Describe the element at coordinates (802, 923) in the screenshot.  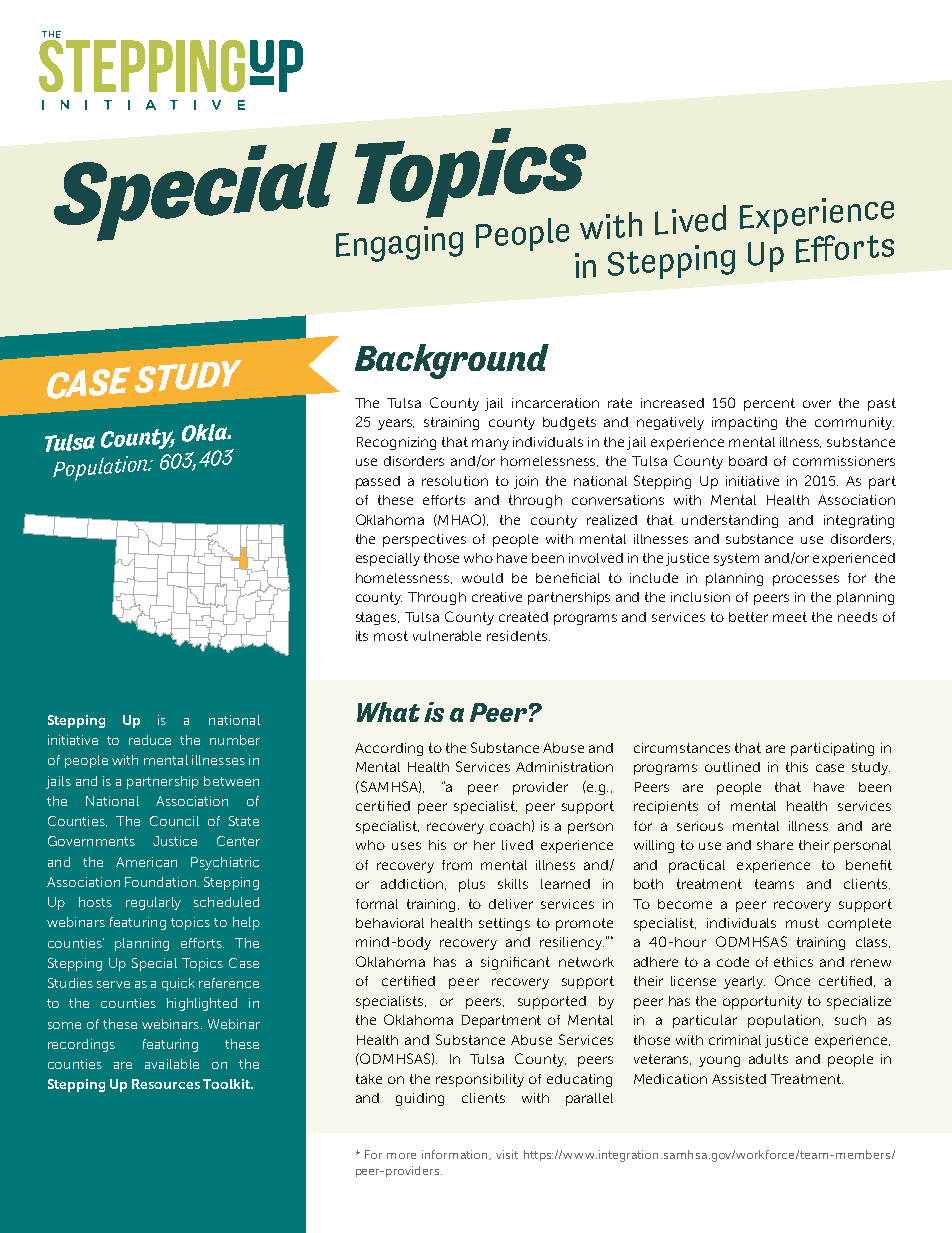
I see `must` at that location.
